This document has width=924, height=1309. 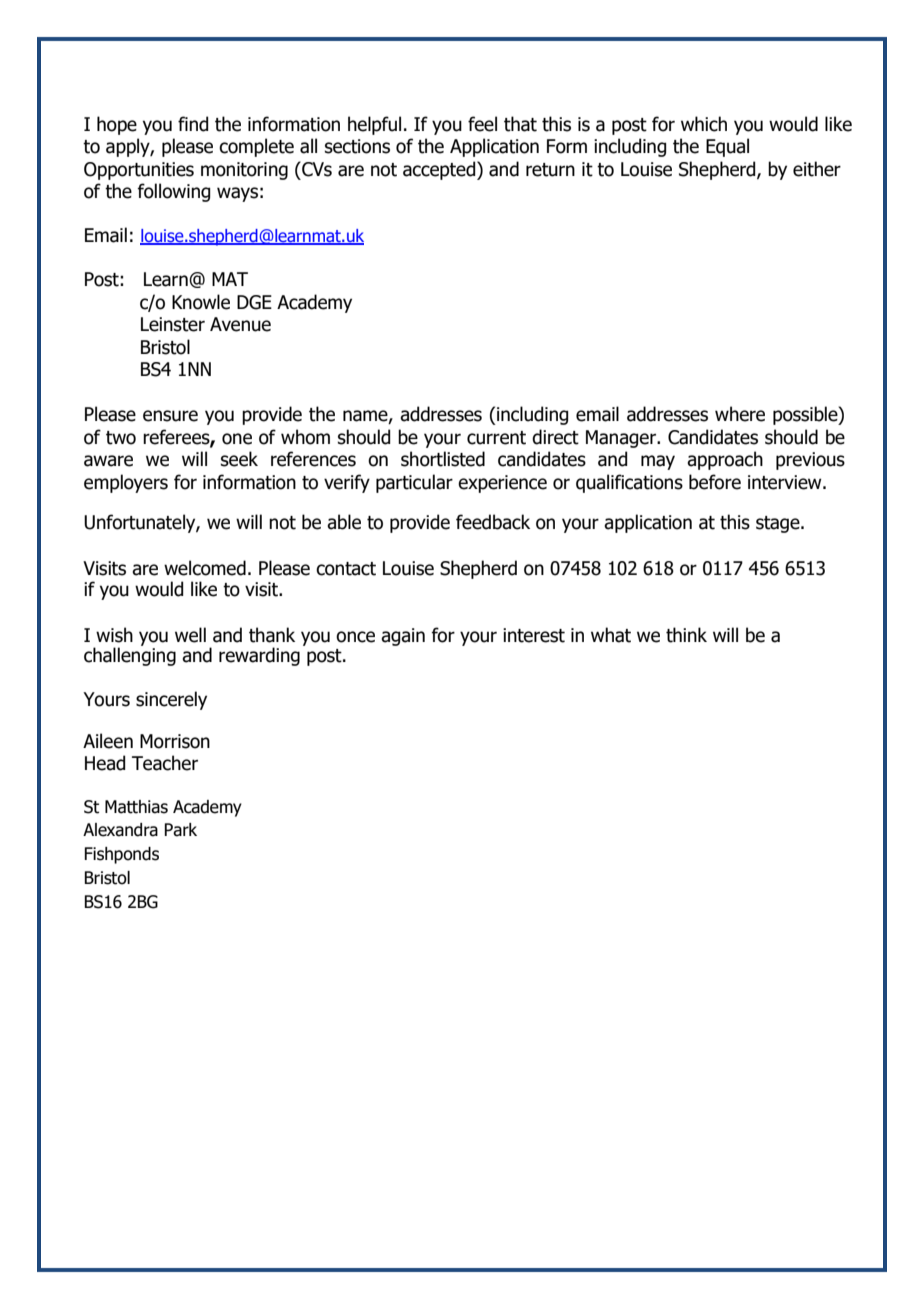 What do you see at coordinates (403, 637) in the document?
I see `again` at bounding box center [403, 637].
